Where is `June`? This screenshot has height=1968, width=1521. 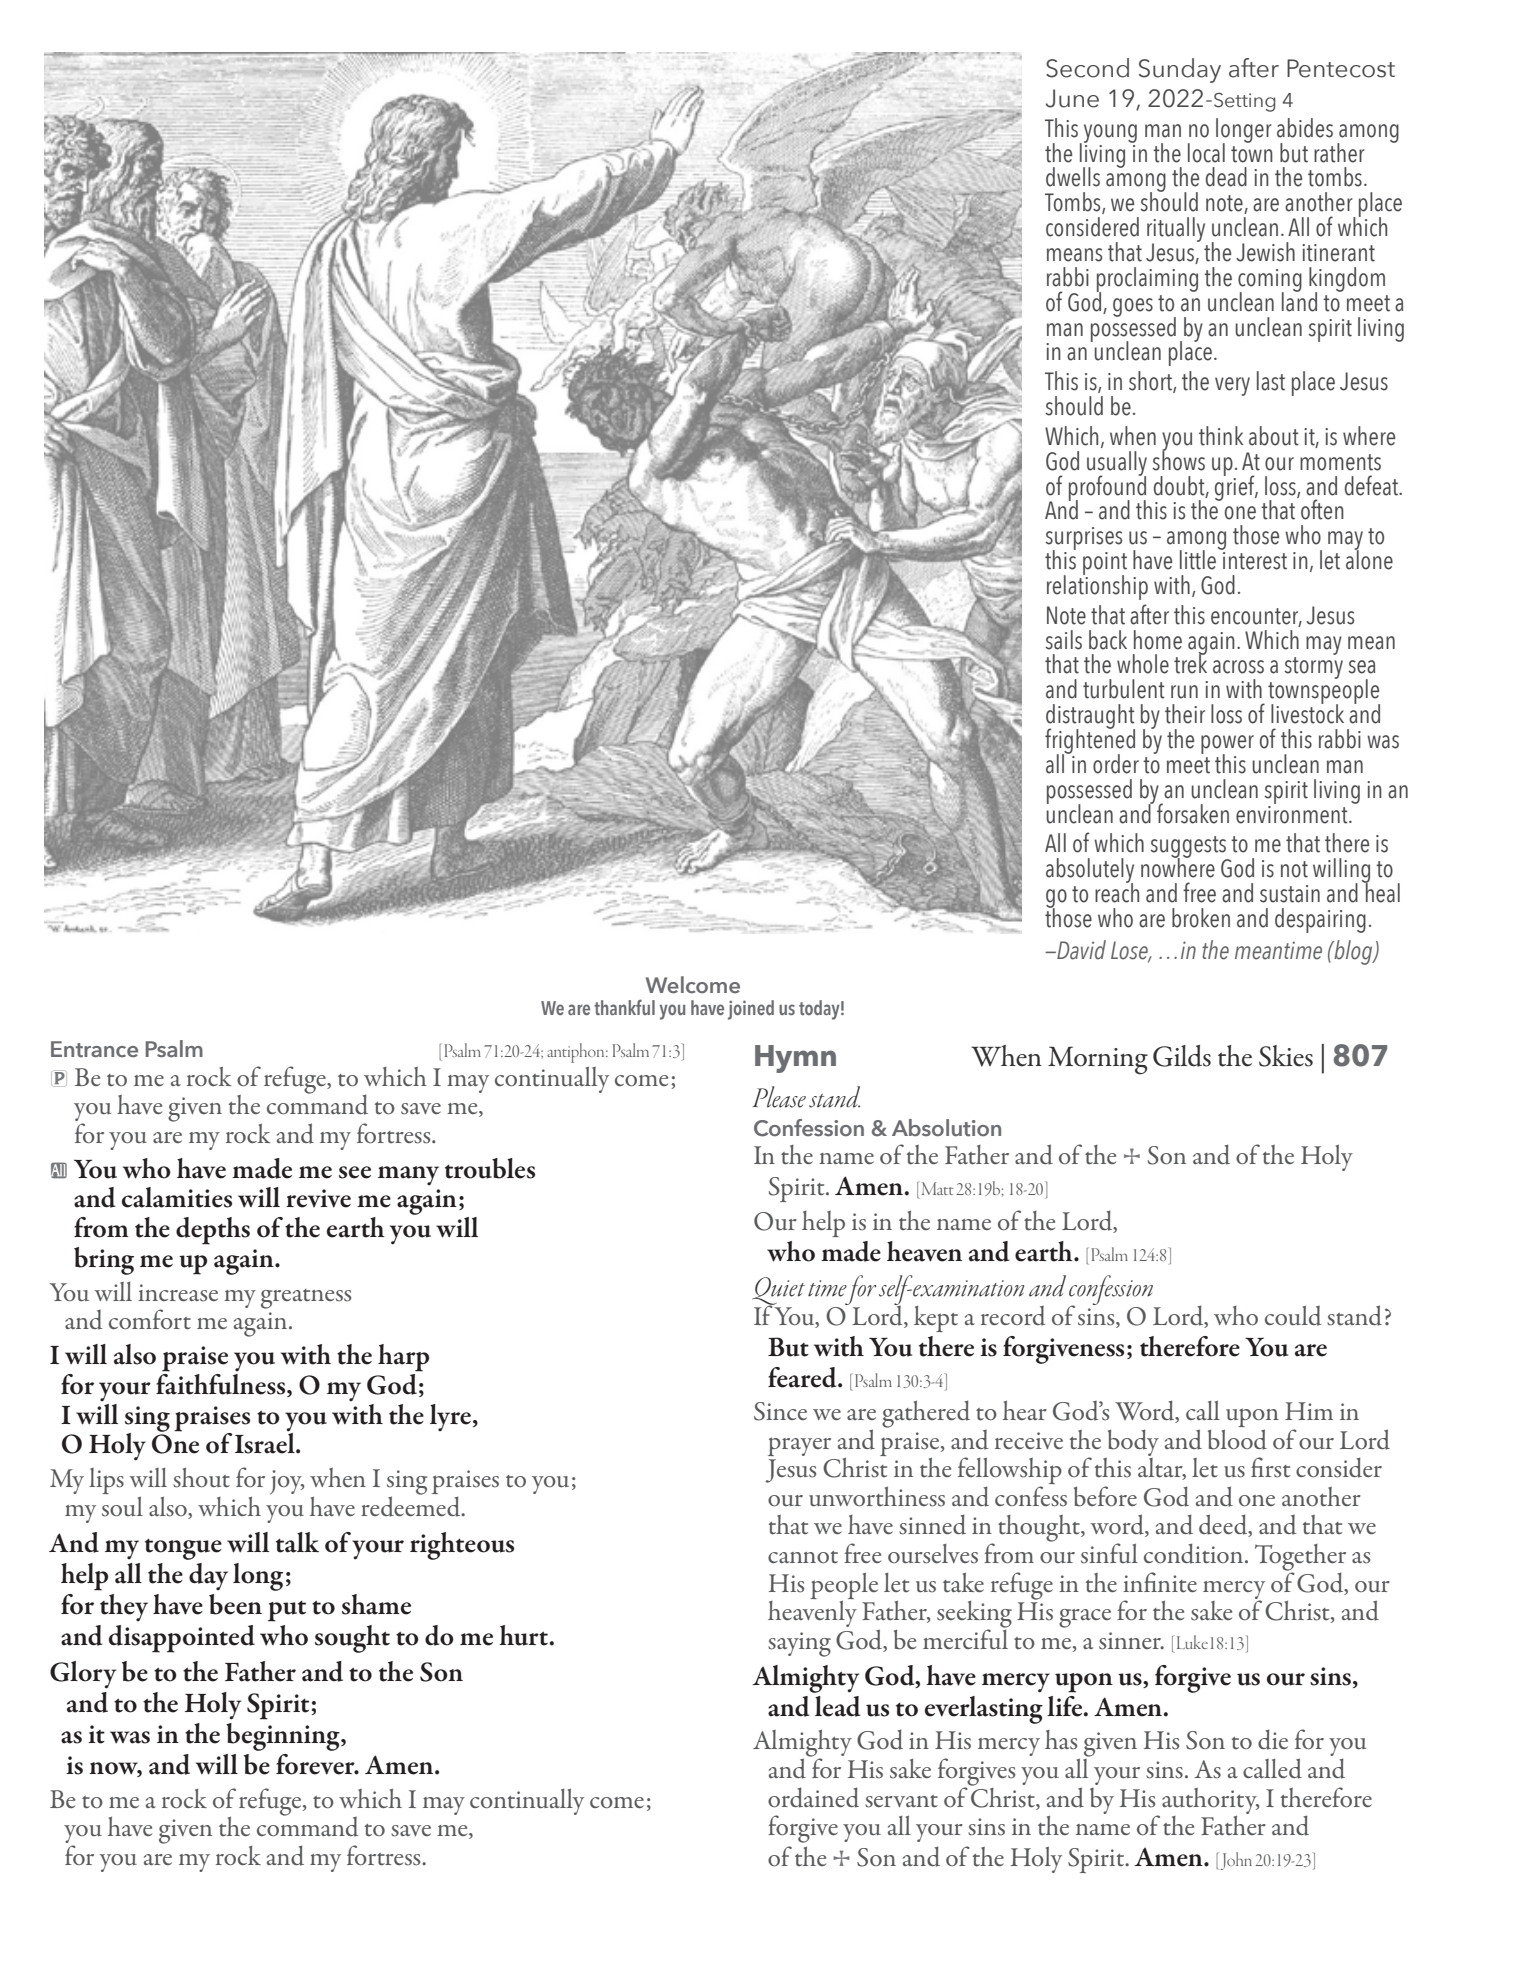
June is located at coordinates (1072, 98).
